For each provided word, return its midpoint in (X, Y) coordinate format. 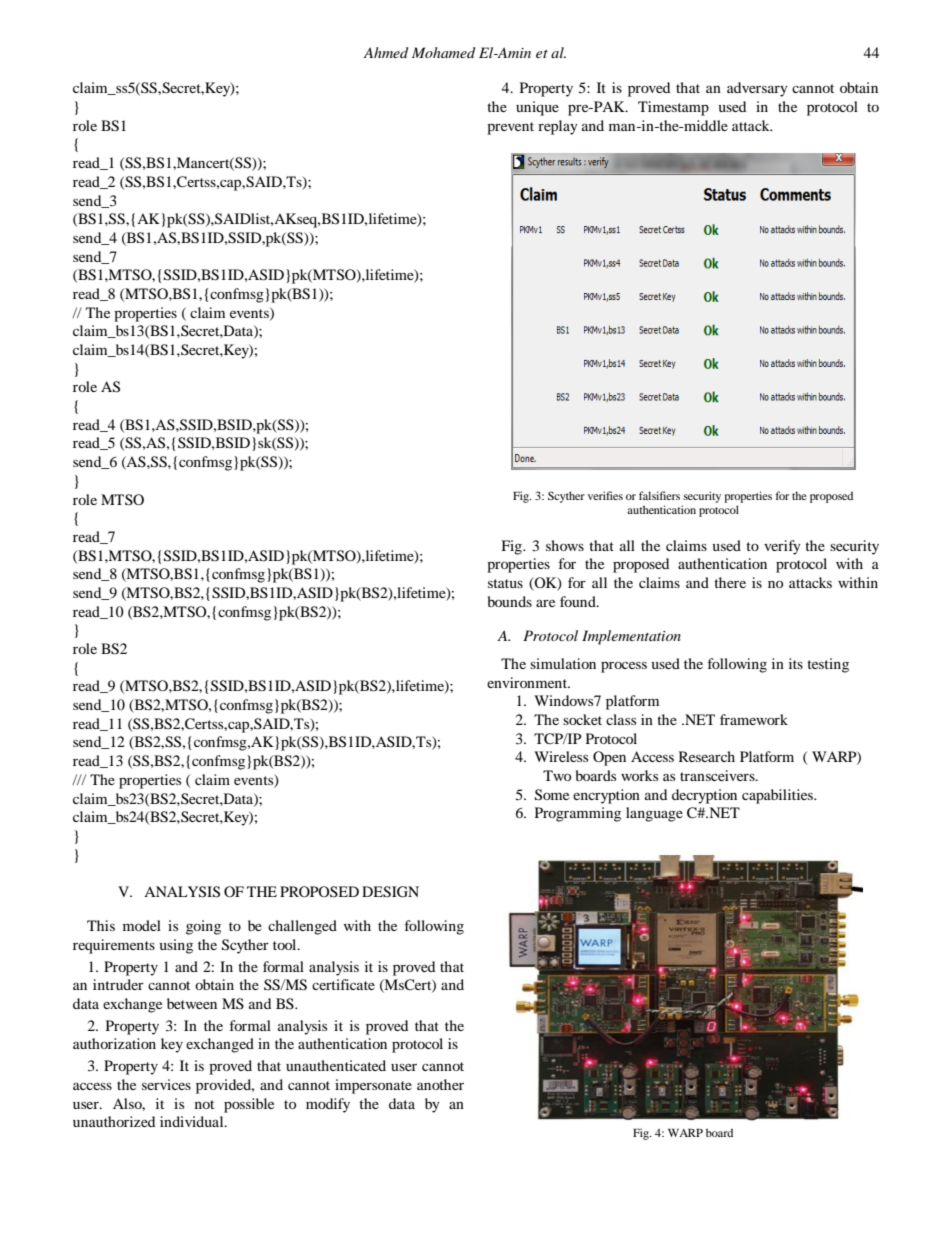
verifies (605, 495)
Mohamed (444, 52)
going (203, 927)
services (166, 1084)
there (730, 582)
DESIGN (390, 892)
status (505, 583)
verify (782, 547)
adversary (757, 89)
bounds (510, 601)
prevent (510, 128)
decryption (704, 796)
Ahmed (386, 52)
